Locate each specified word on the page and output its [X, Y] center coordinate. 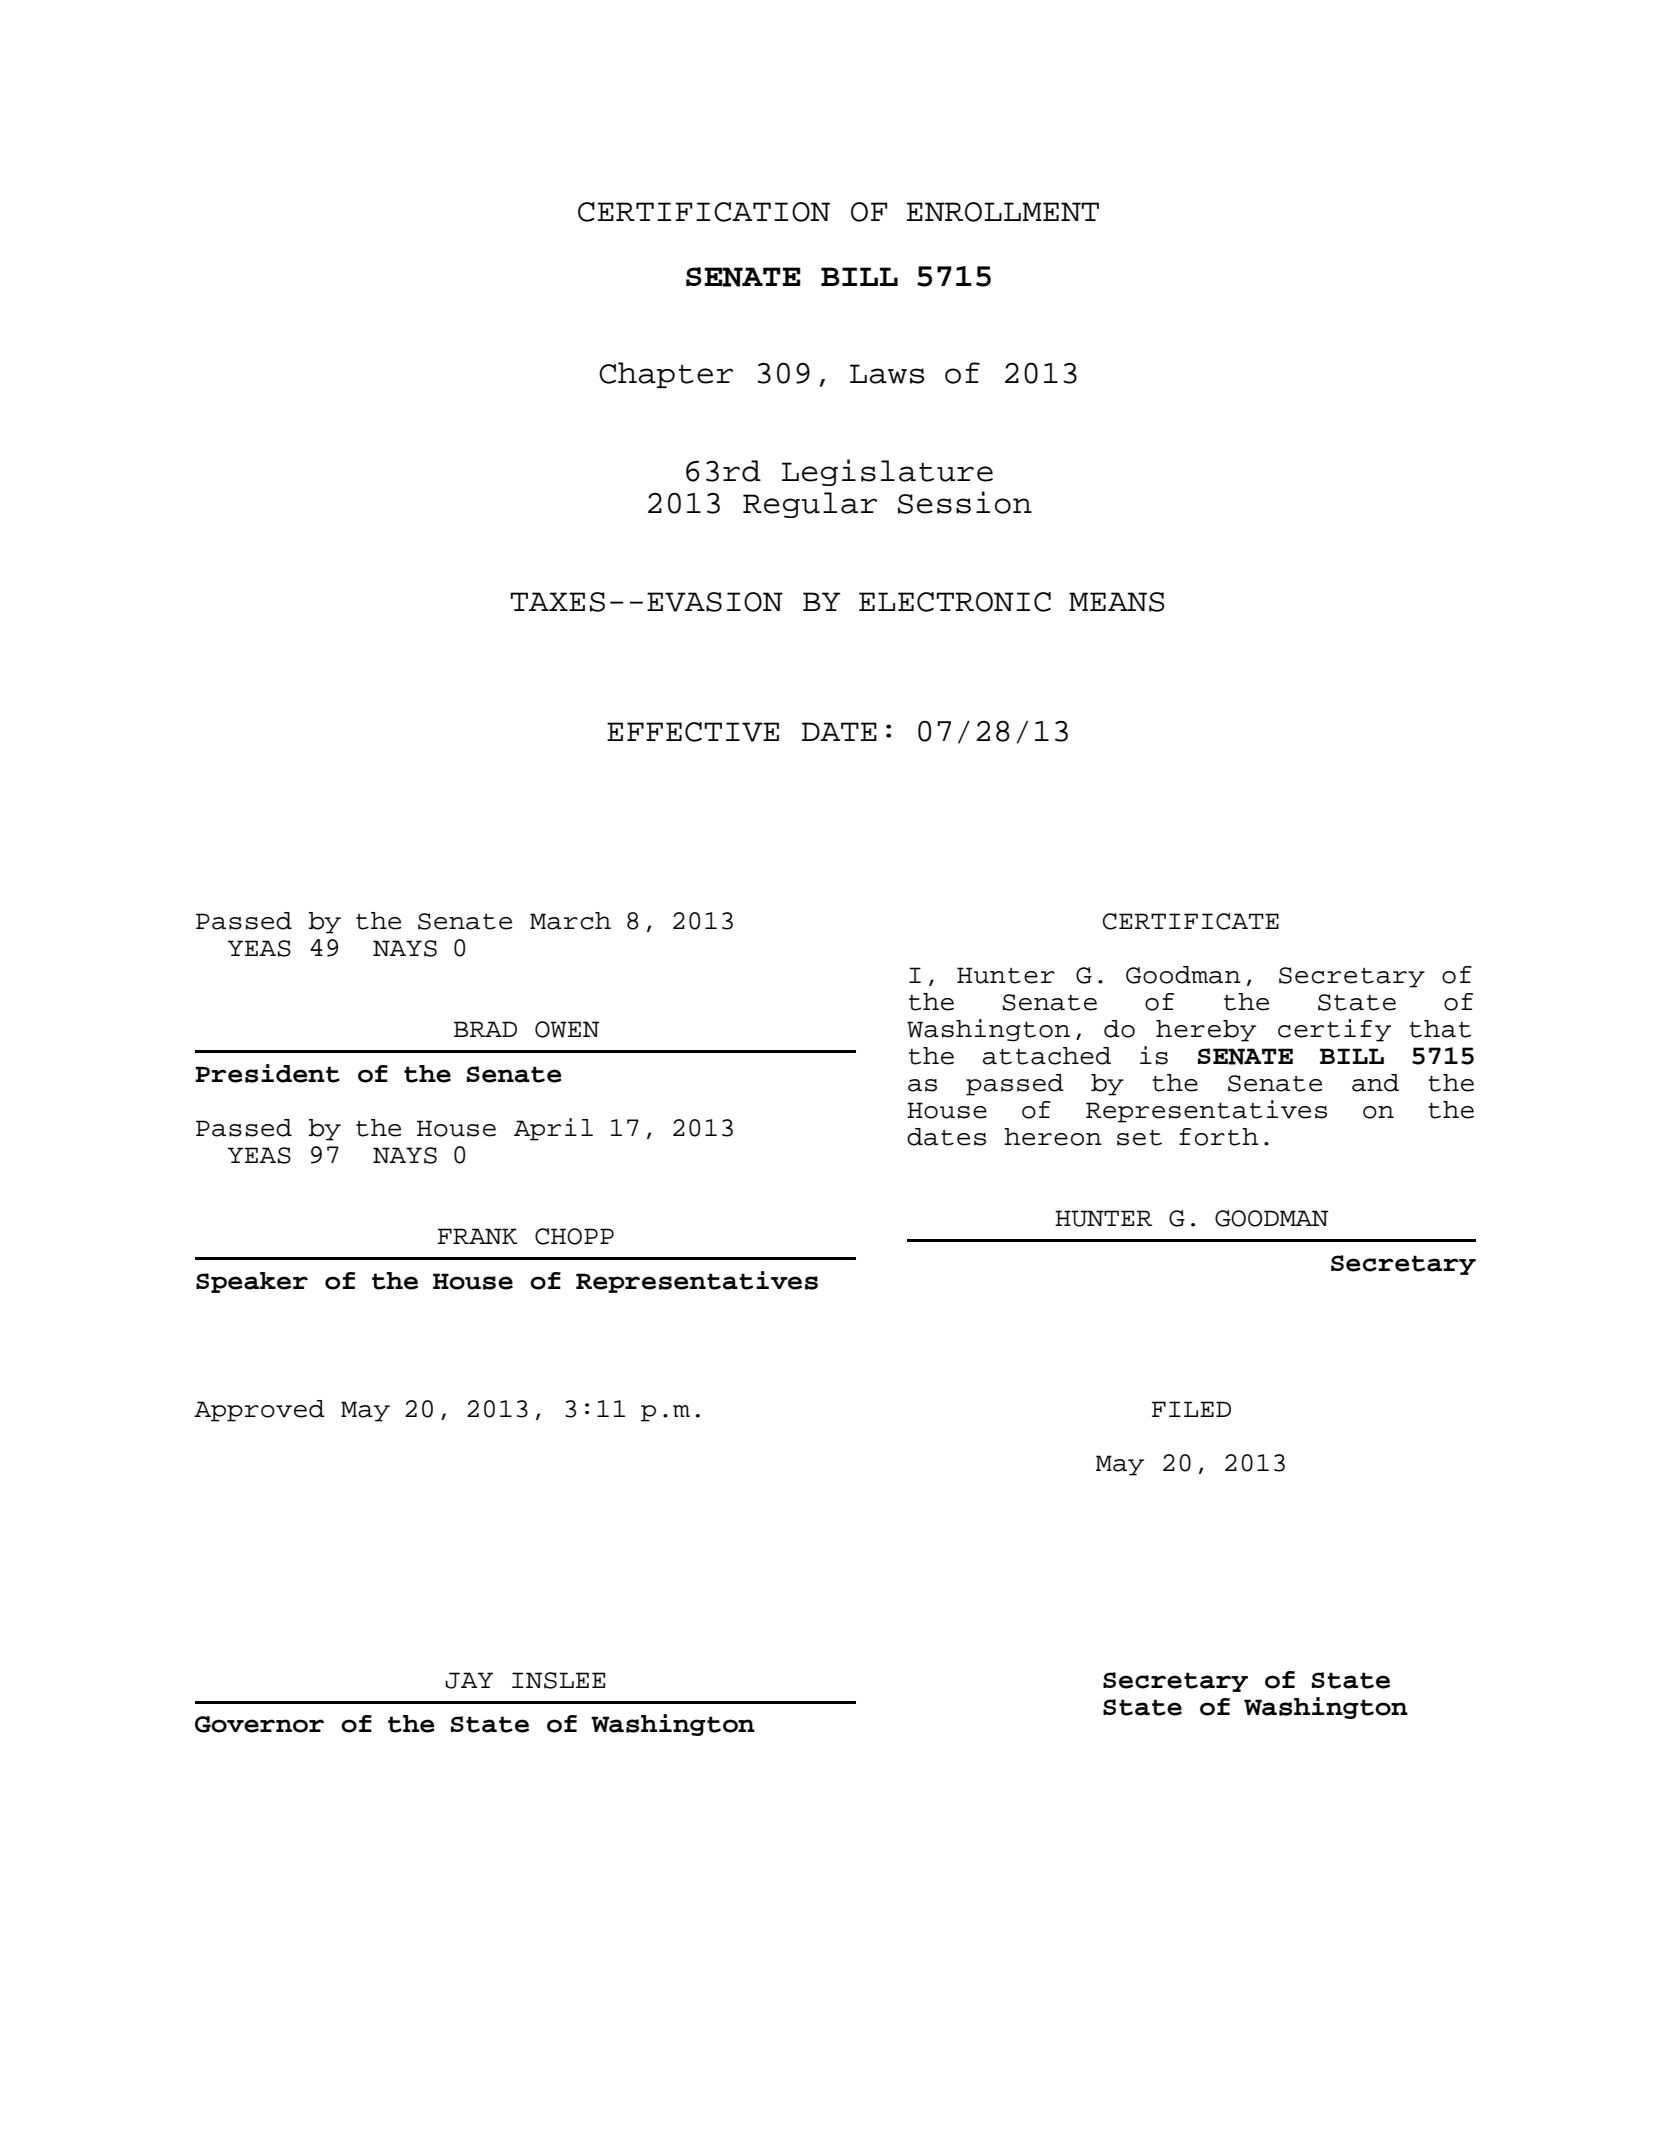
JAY [469, 1680]
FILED [1191, 1409]
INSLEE [558, 1680]
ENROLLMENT [1003, 212]
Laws [887, 374]
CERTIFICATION [704, 212]
